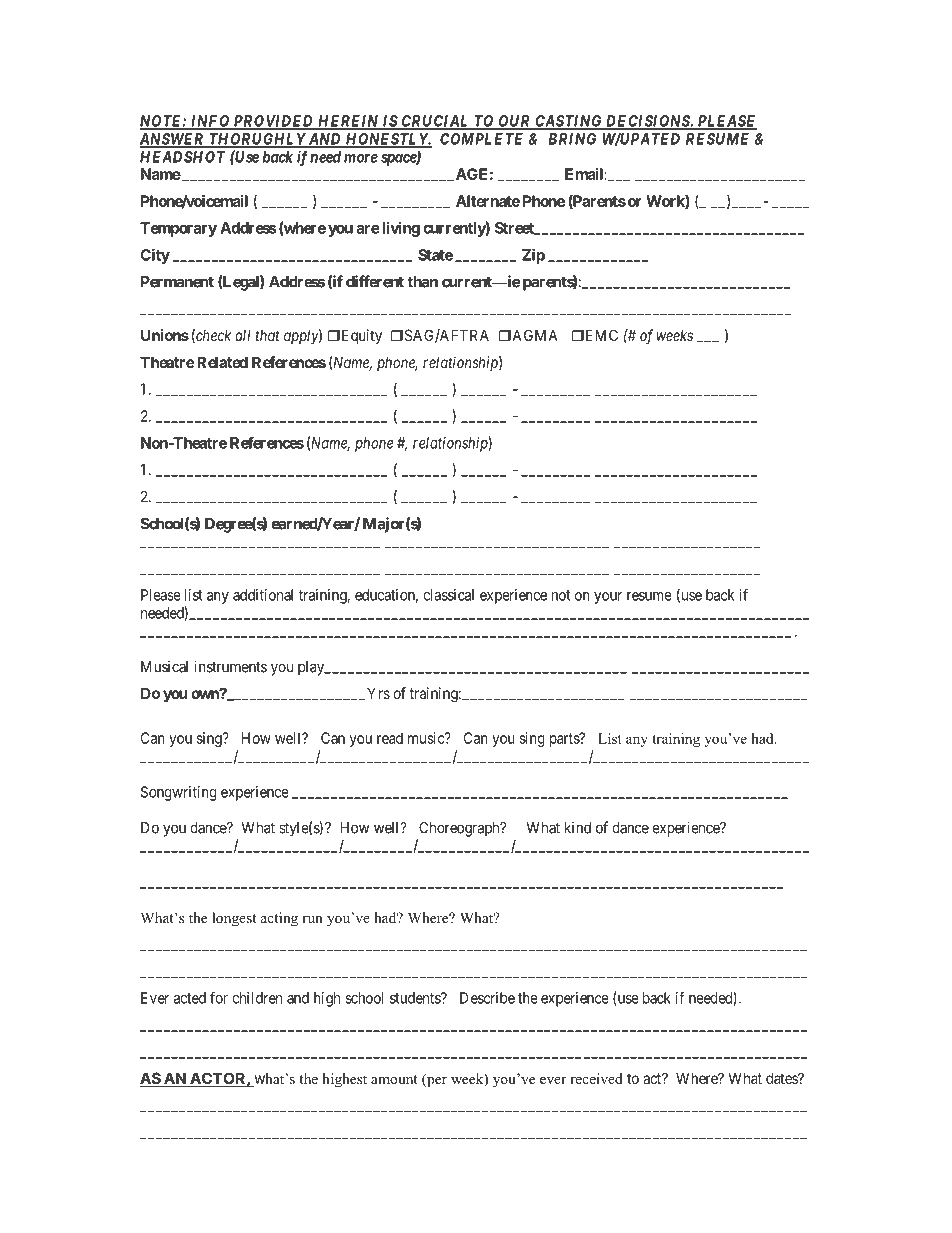 The height and width of the screenshot is (1233, 952). Describe the element at coordinates (263, 595) in the screenshot. I see `additional` at that location.
